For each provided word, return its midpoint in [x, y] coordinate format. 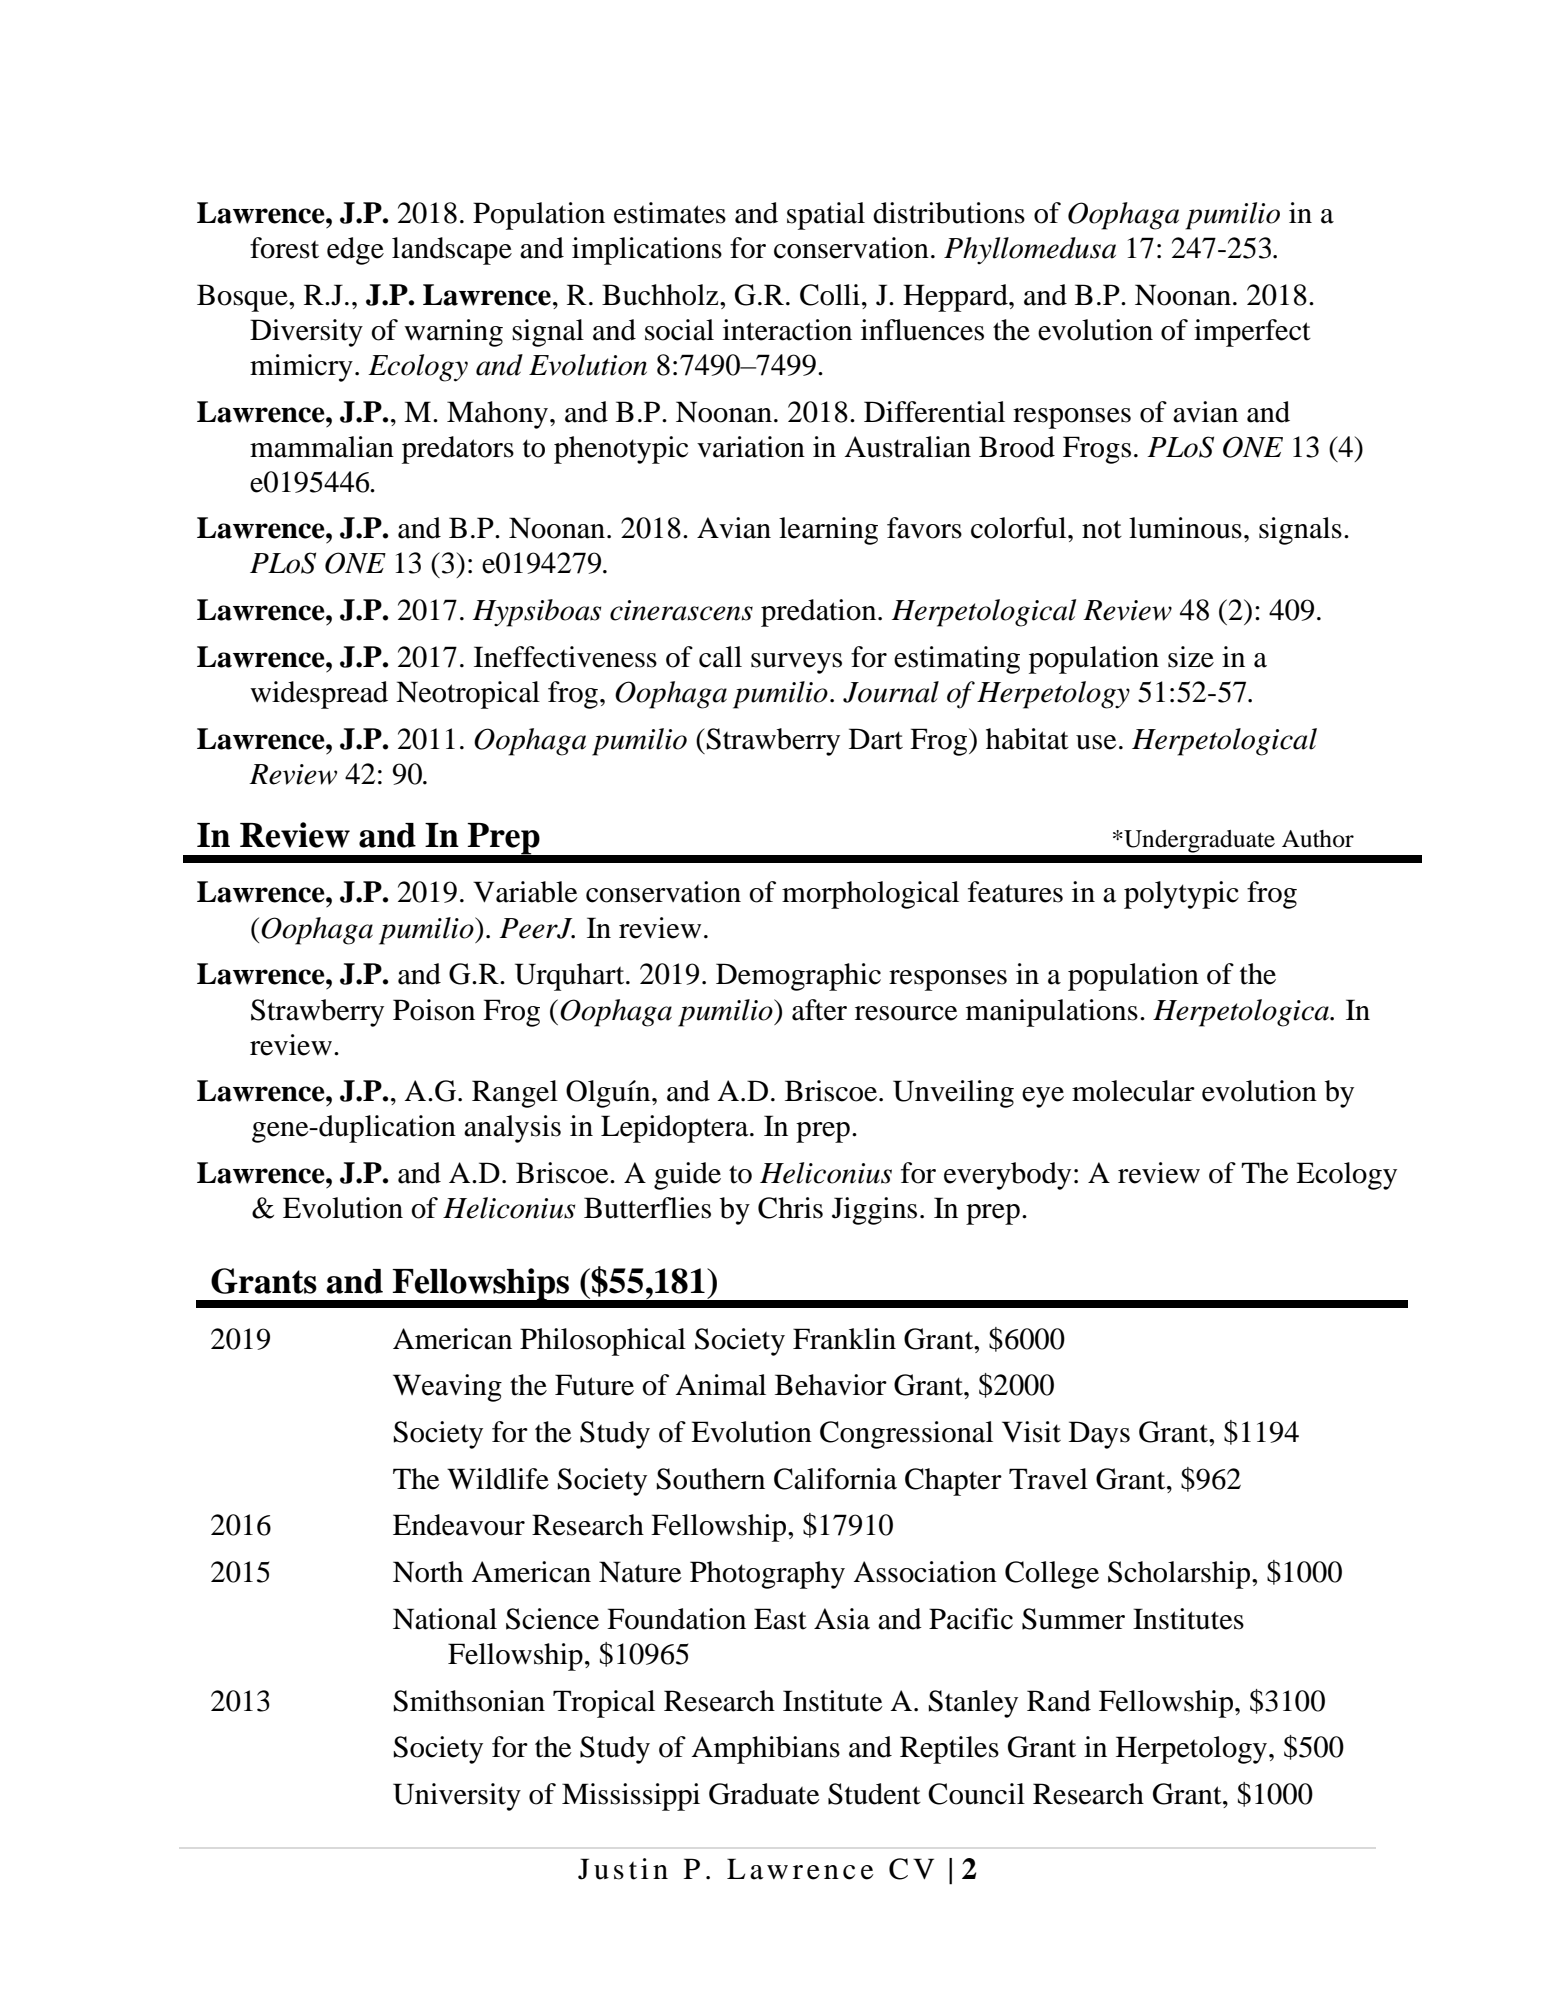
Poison [434, 1010]
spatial [826, 216]
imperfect [1252, 333]
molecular [1133, 1091]
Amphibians [765, 1750]
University [457, 1797]
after [819, 1010]
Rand [1059, 1701]
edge [355, 251]
